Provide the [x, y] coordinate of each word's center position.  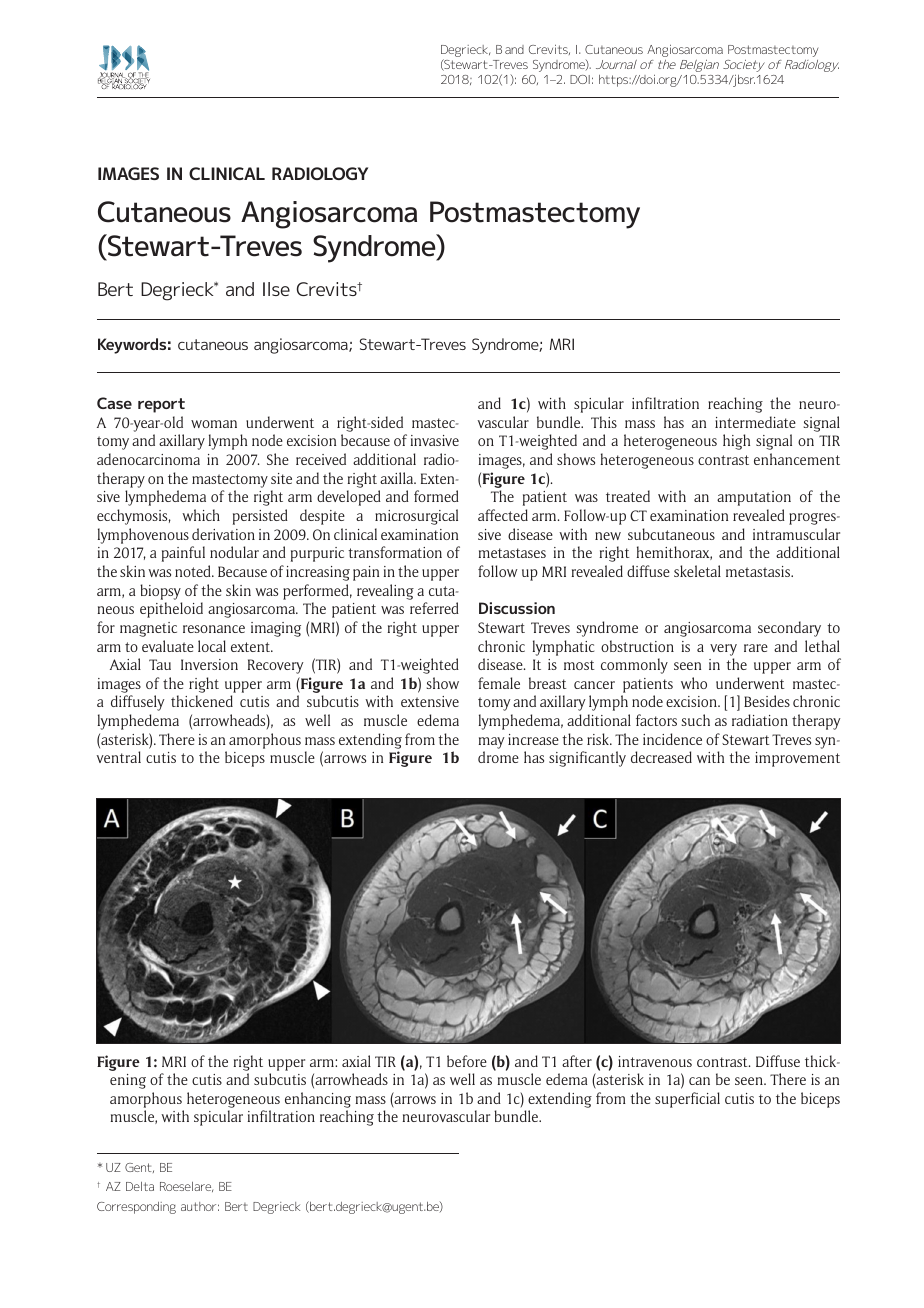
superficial [687, 1100]
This [604, 422]
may [492, 743]
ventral [119, 757]
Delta [140, 1186]
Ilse [276, 289]
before [467, 1061]
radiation [760, 720]
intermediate [755, 422]
